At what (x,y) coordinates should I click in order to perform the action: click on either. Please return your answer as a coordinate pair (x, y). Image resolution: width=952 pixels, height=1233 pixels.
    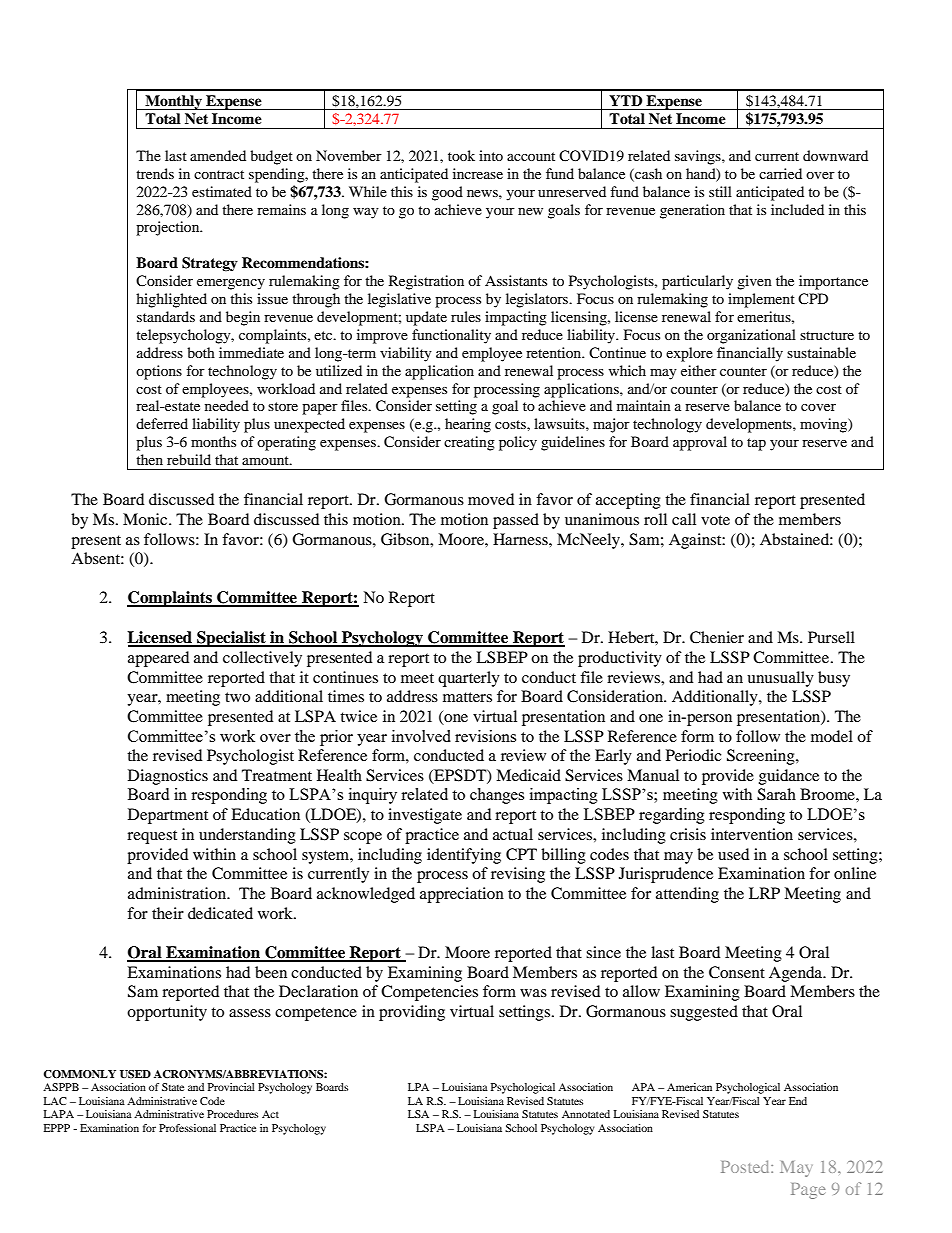
    Looking at the image, I should click on (699, 370).
